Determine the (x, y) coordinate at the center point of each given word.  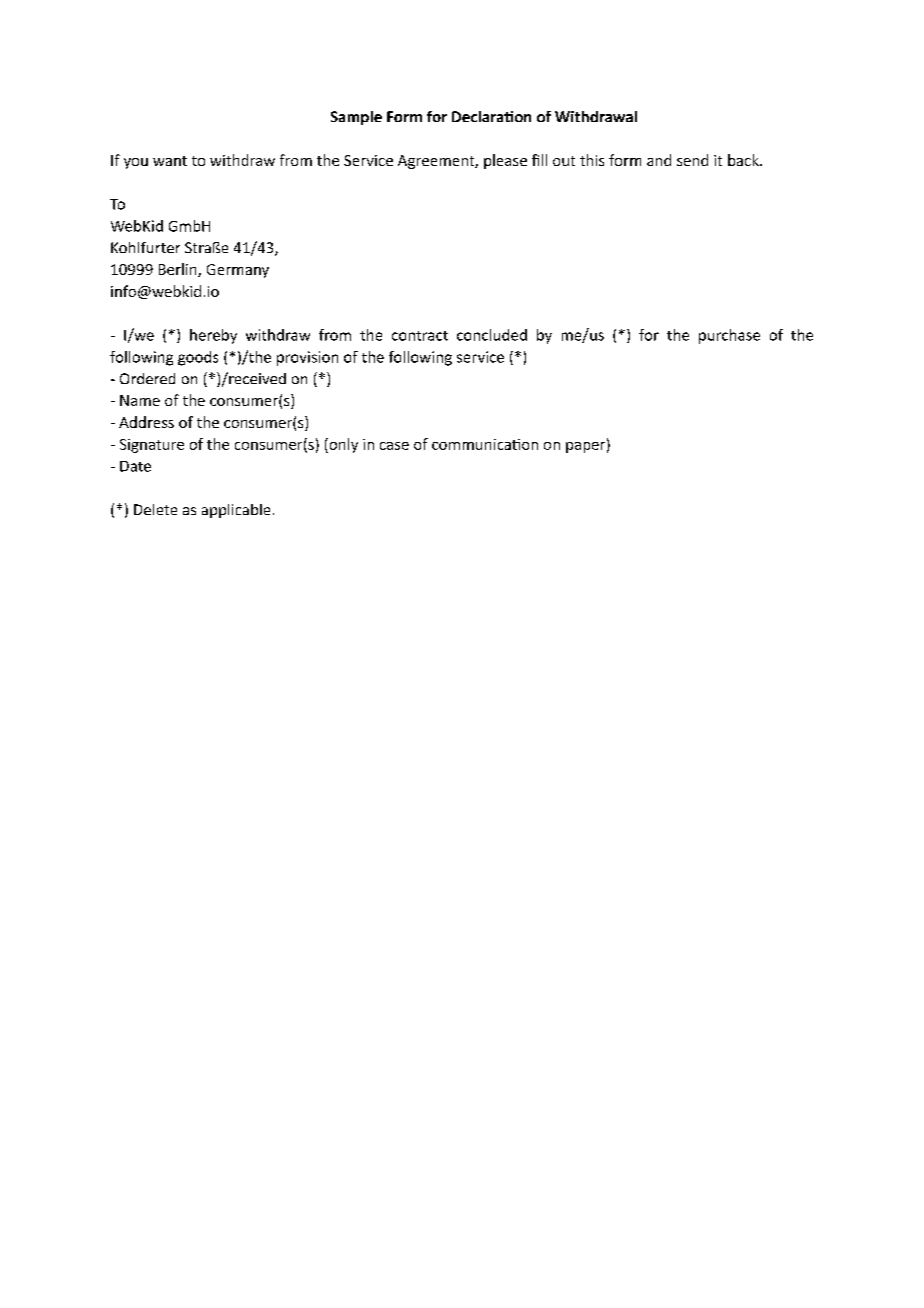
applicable (236, 511)
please (505, 161)
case (394, 446)
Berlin (179, 270)
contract (420, 336)
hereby (213, 336)
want (170, 161)
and (659, 160)
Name (140, 400)
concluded (492, 335)
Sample (356, 118)
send (692, 160)
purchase (729, 336)
